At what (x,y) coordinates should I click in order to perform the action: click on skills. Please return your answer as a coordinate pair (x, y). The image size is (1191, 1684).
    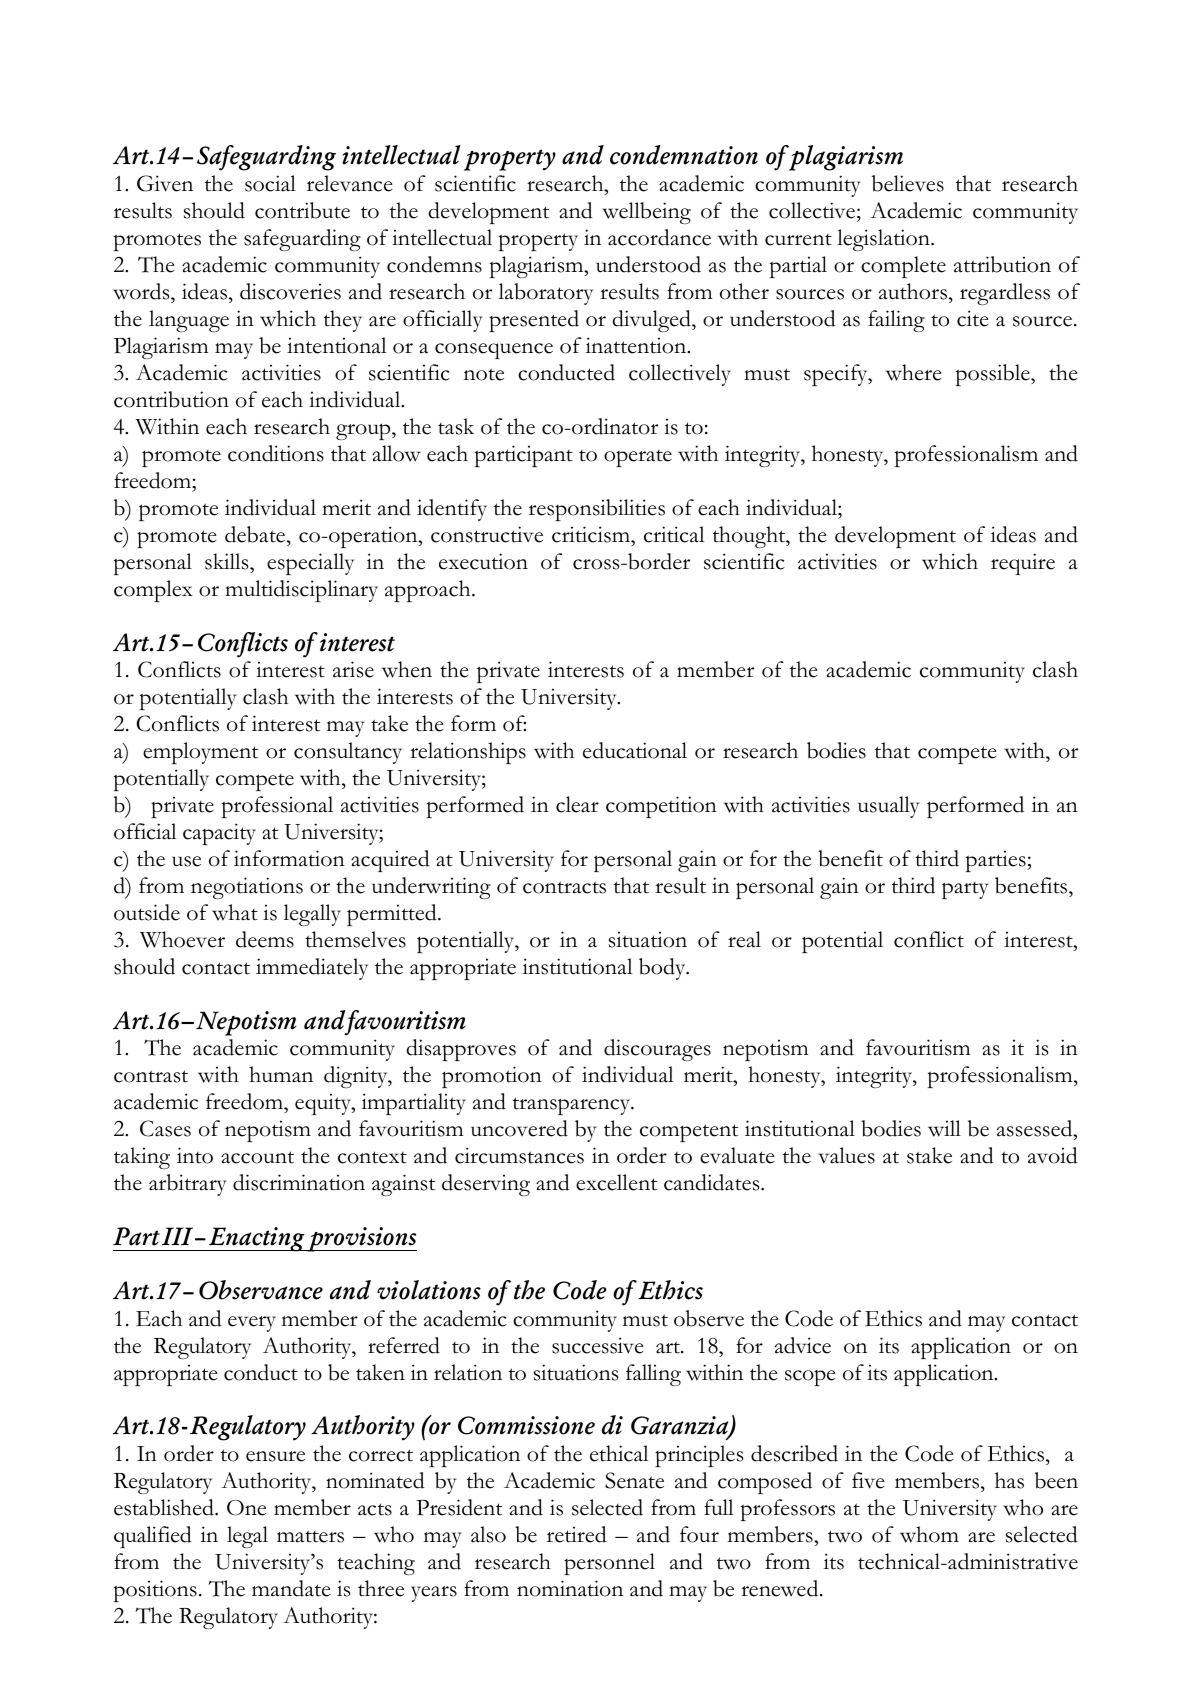
    Looking at the image, I should click on (228, 561).
